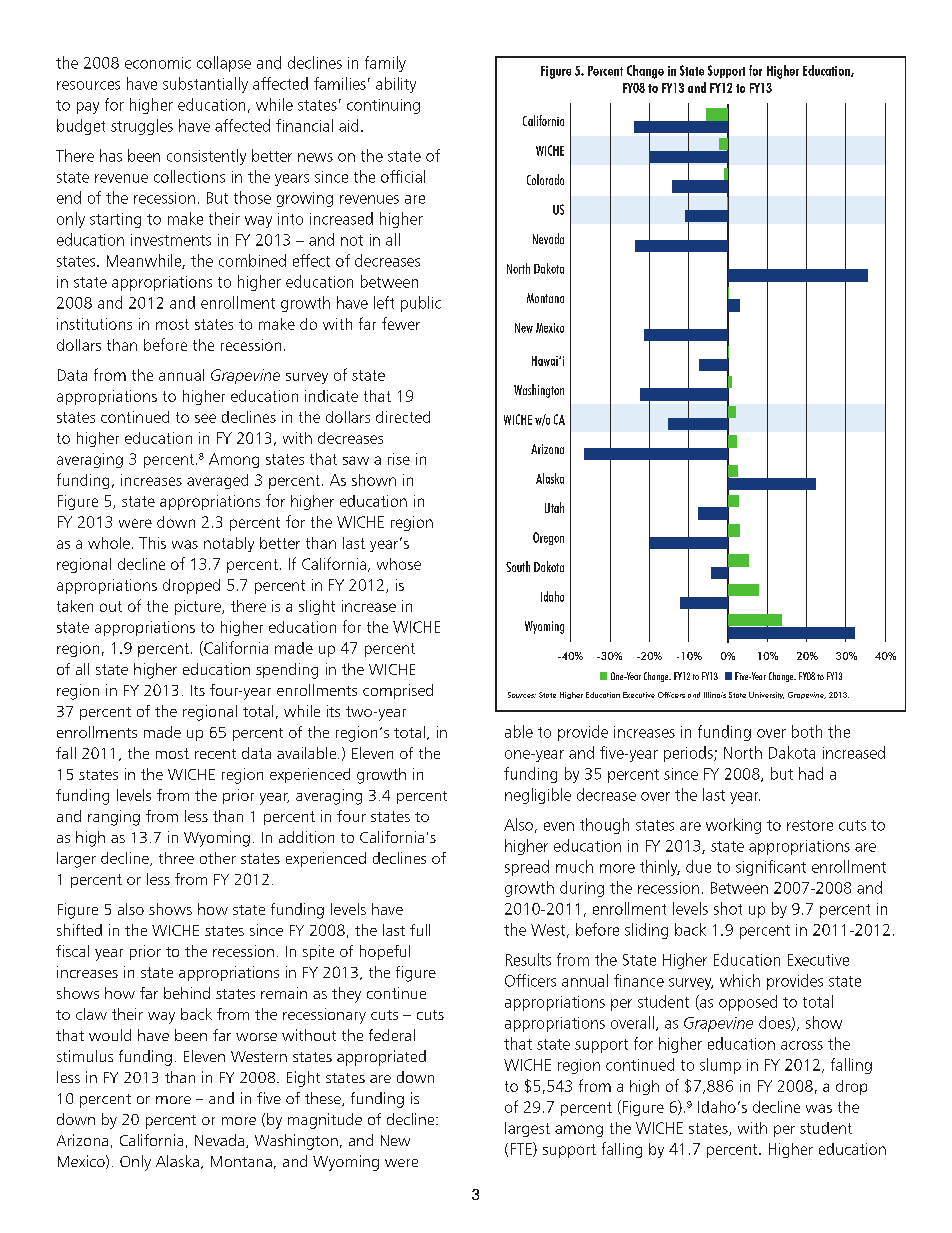  I want to click on shot, so click(728, 908).
